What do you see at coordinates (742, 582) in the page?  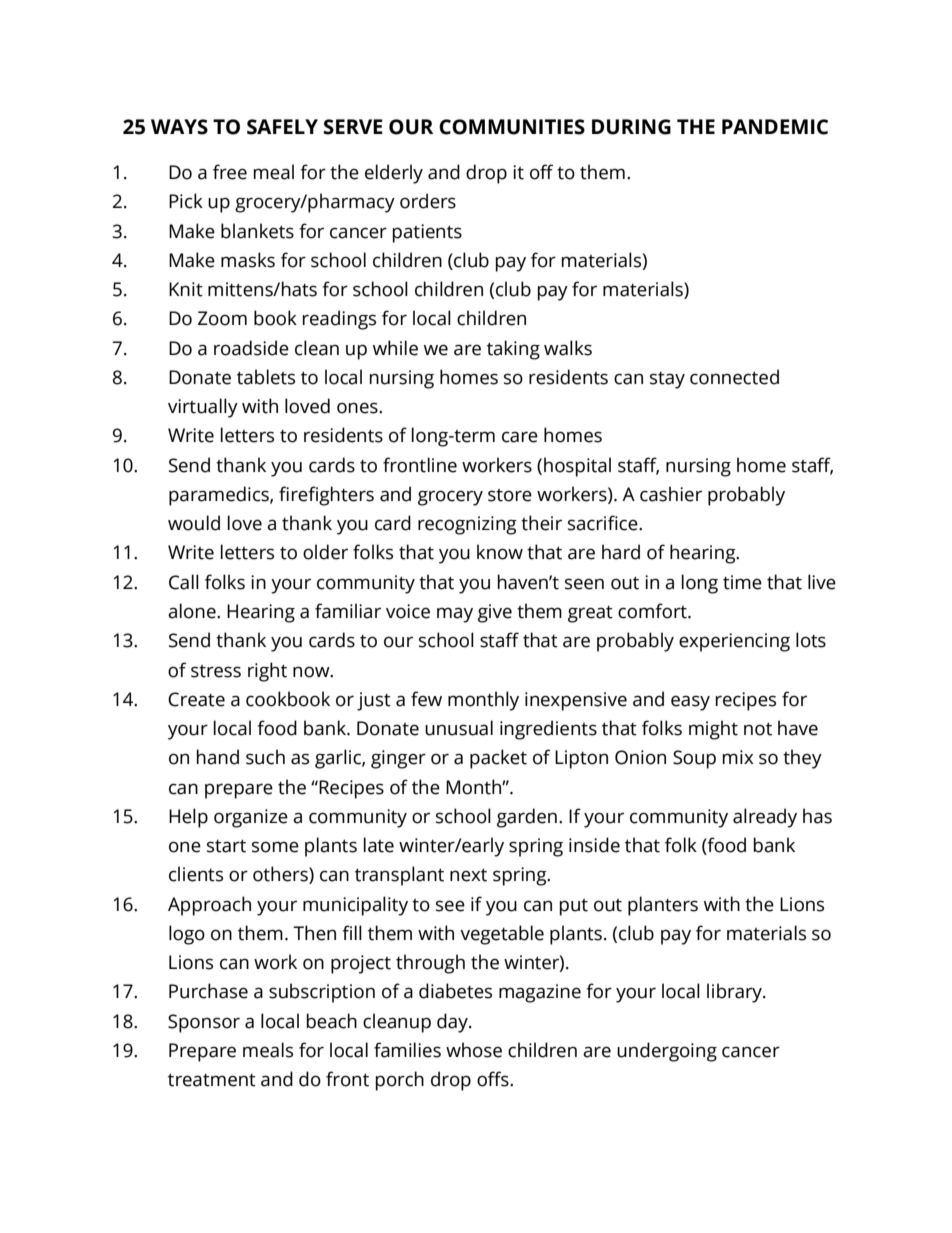 I see `time` at bounding box center [742, 582].
